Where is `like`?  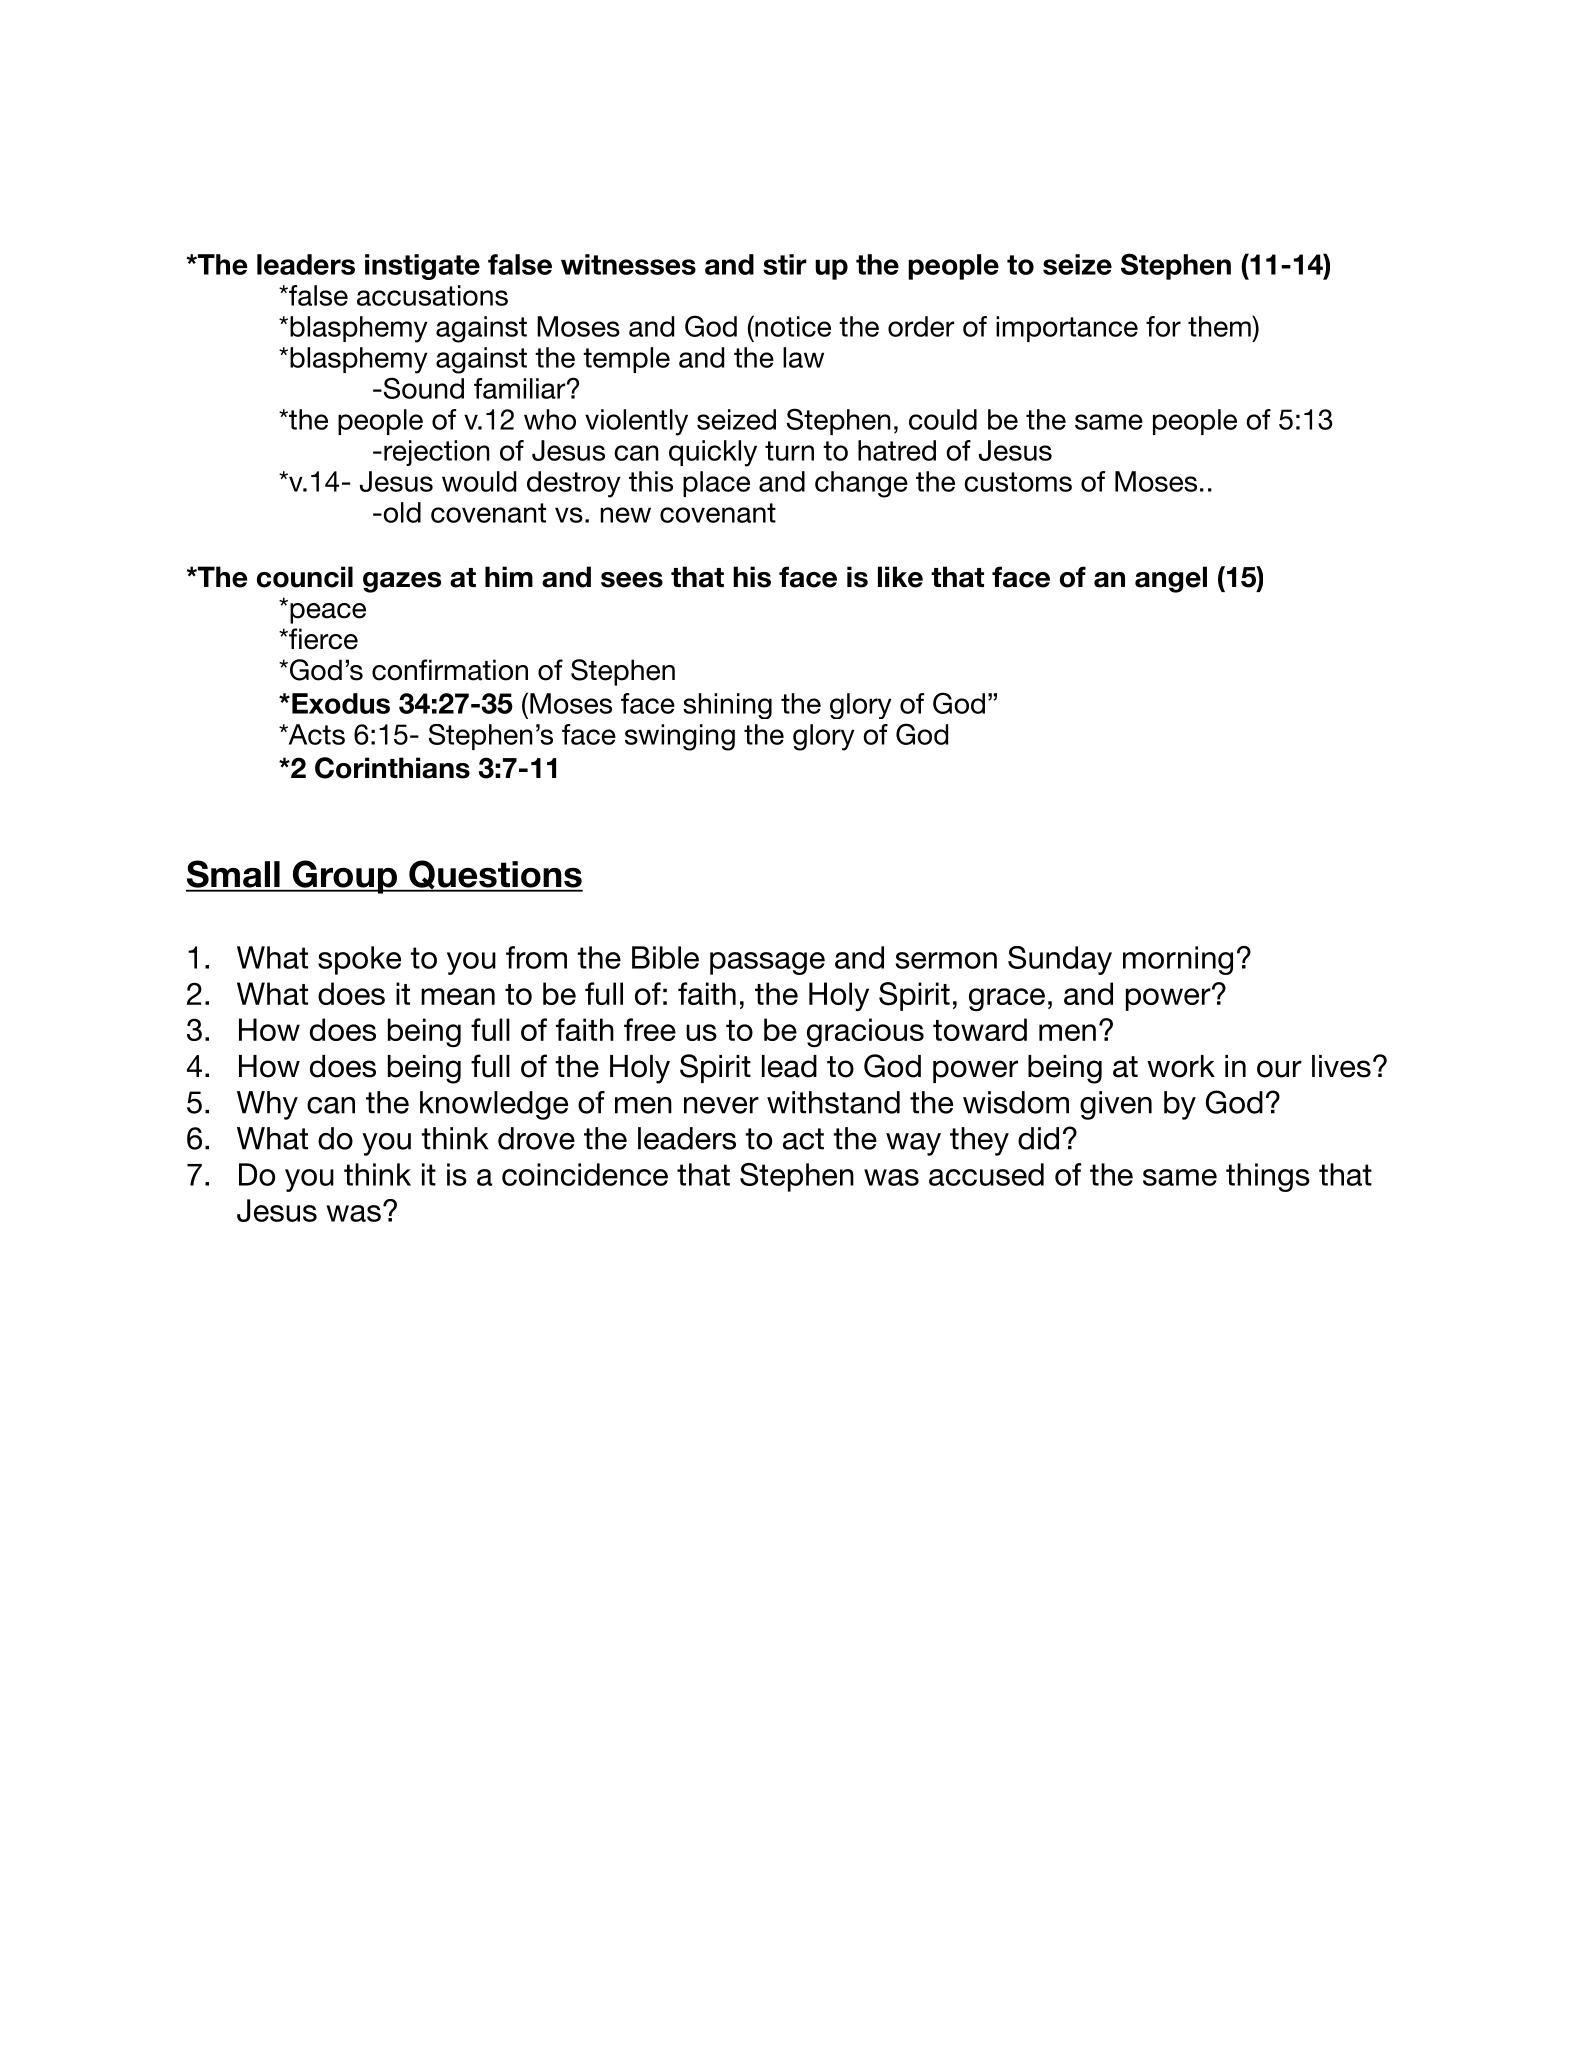
like is located at coordinates (900, 577).
